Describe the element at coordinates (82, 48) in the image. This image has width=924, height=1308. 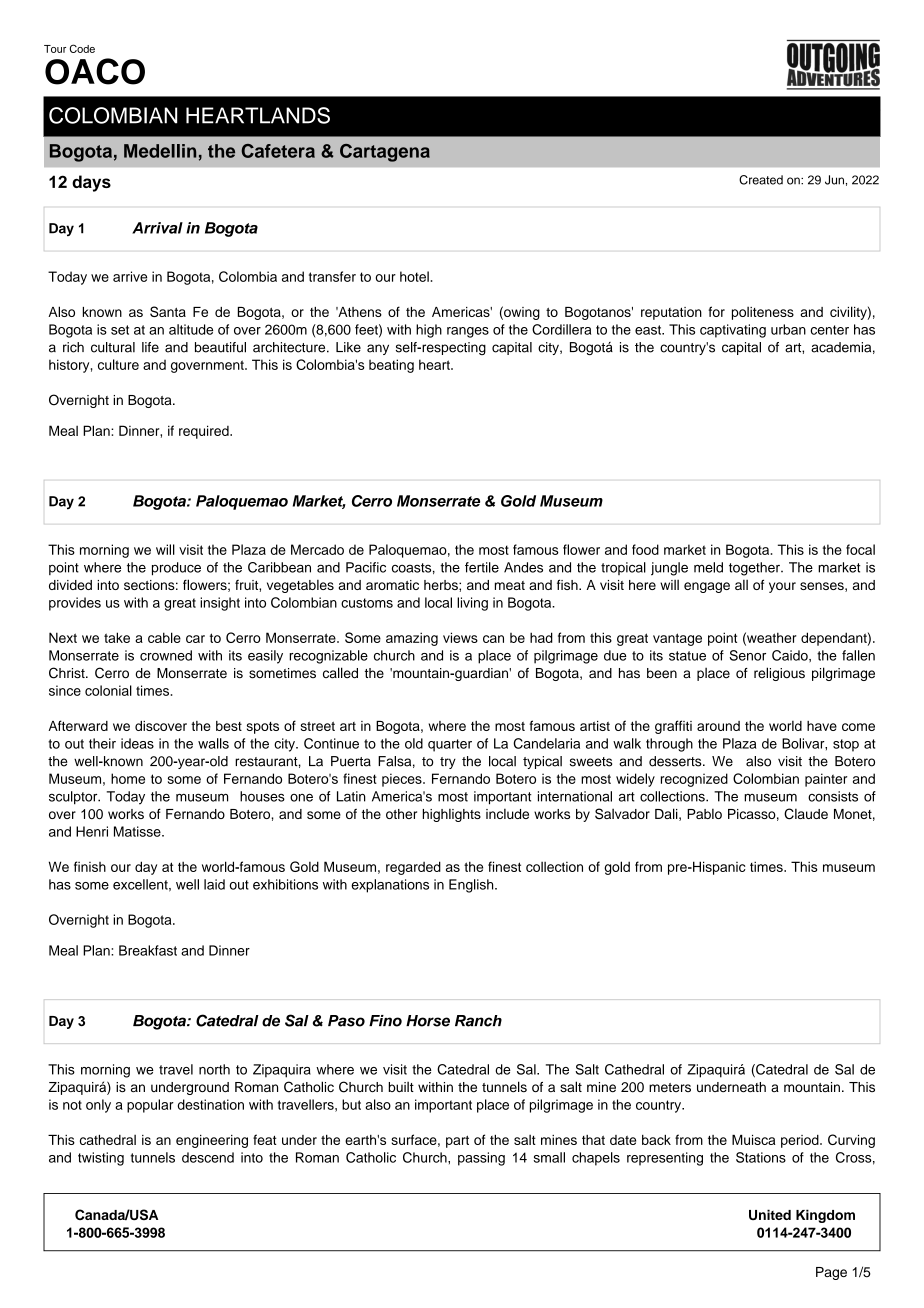
I see `Code` at that location.
